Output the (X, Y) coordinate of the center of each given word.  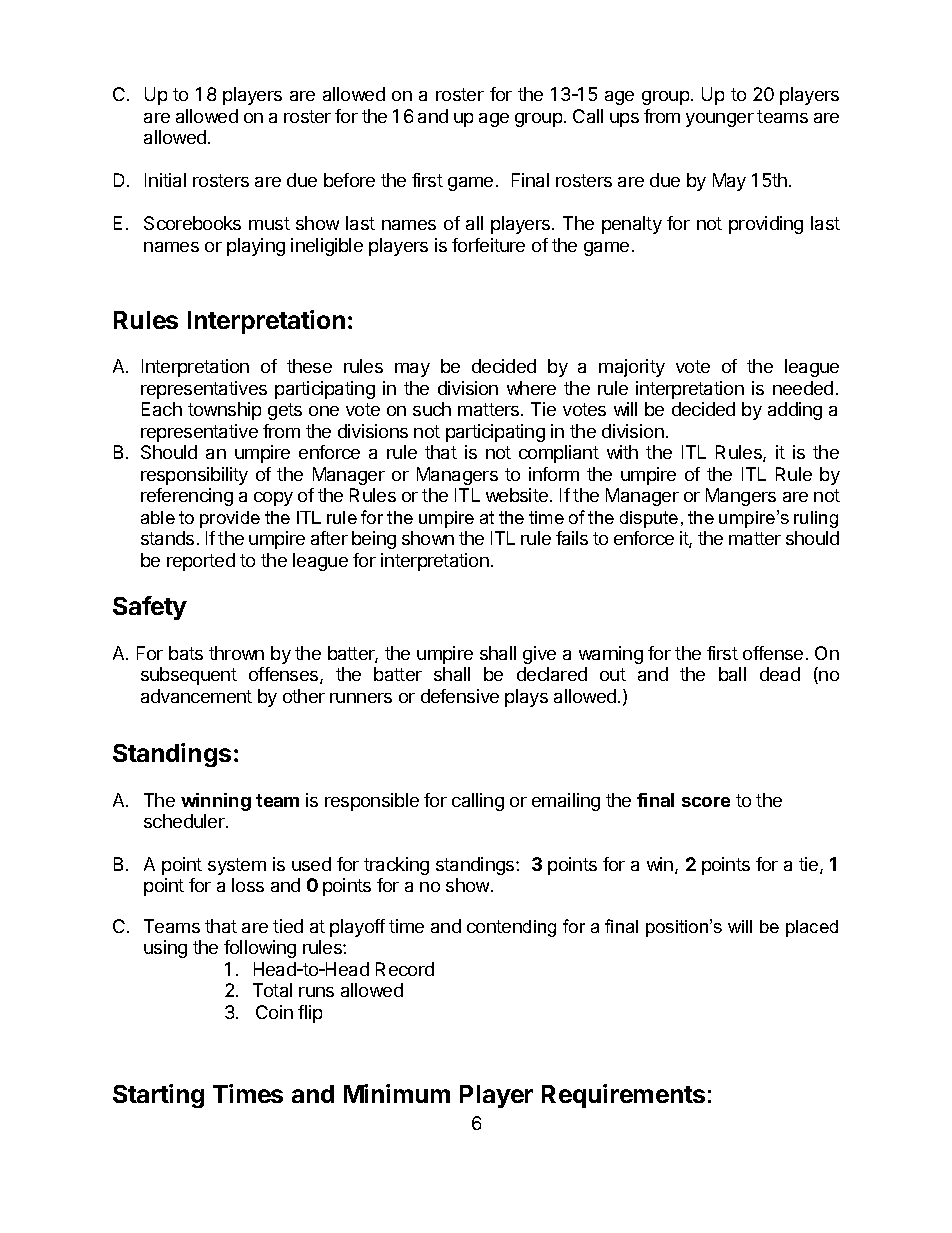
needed (803, 388)
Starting (158, 1096)
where (531, 388)
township (224, 411)
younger (720, 120)
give (539, 655)
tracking (396, 866)
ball (732, 674)
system (237, 866)
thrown (236, 653)
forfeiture (488, 245)
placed (812, 928)
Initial (165, 180)
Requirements (623, 1096)
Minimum (397, 1093)
